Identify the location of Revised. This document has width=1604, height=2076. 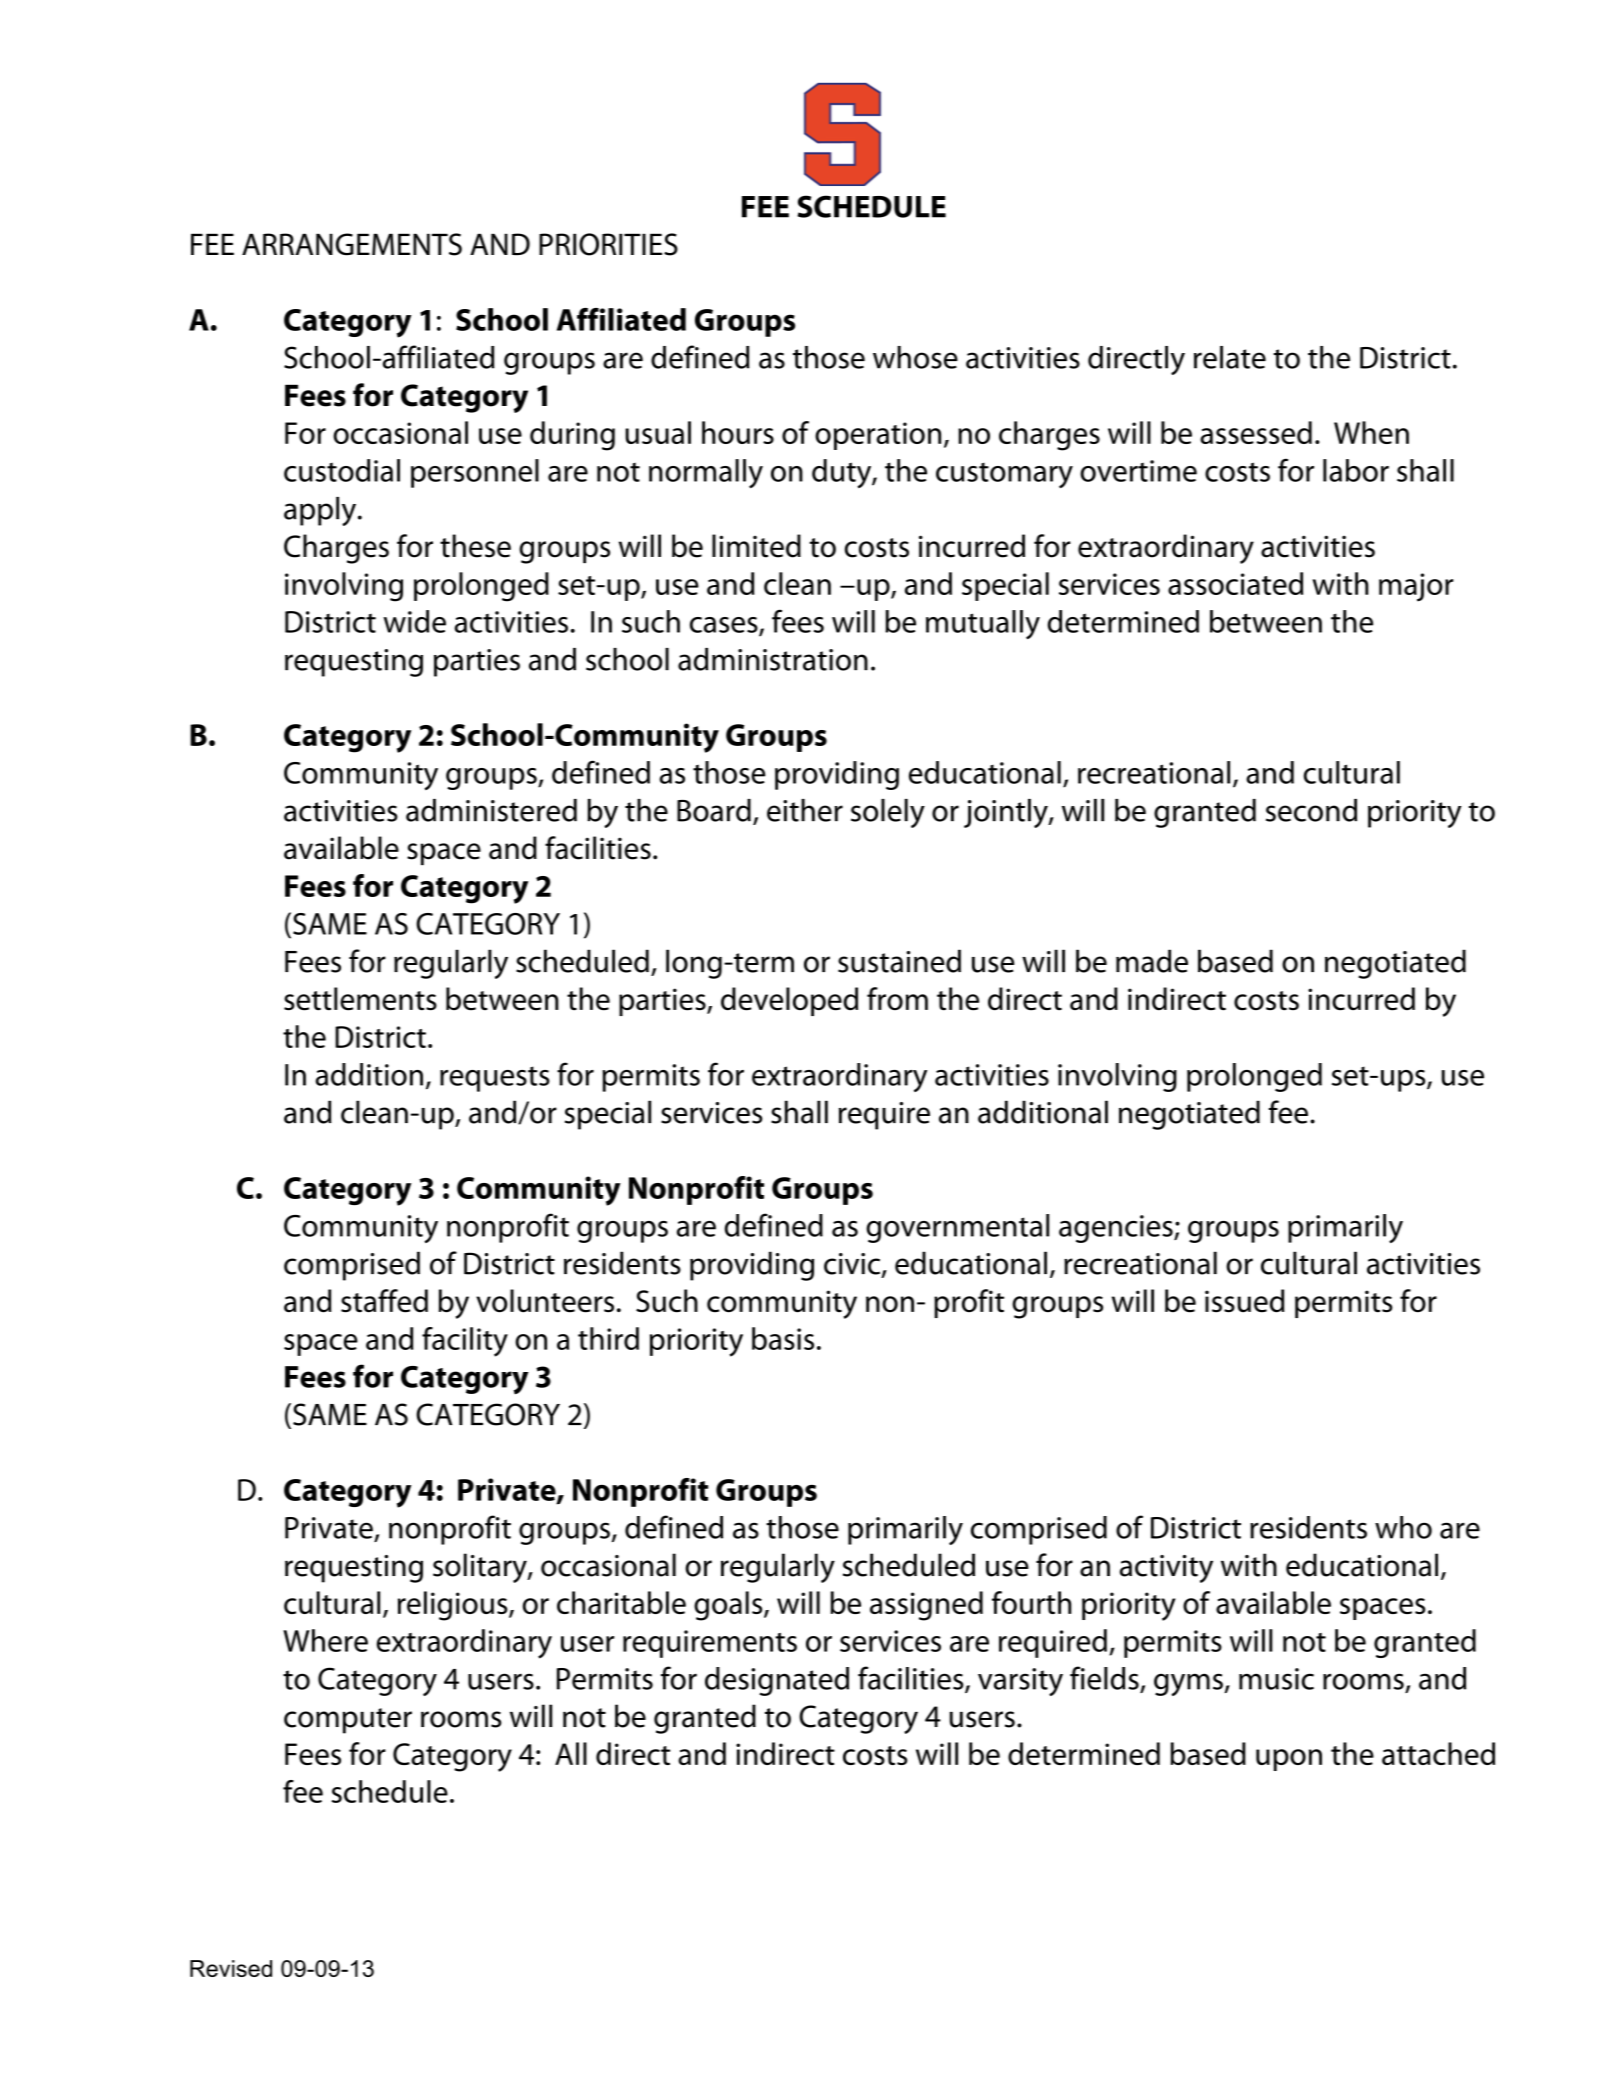
(231, 1968).
